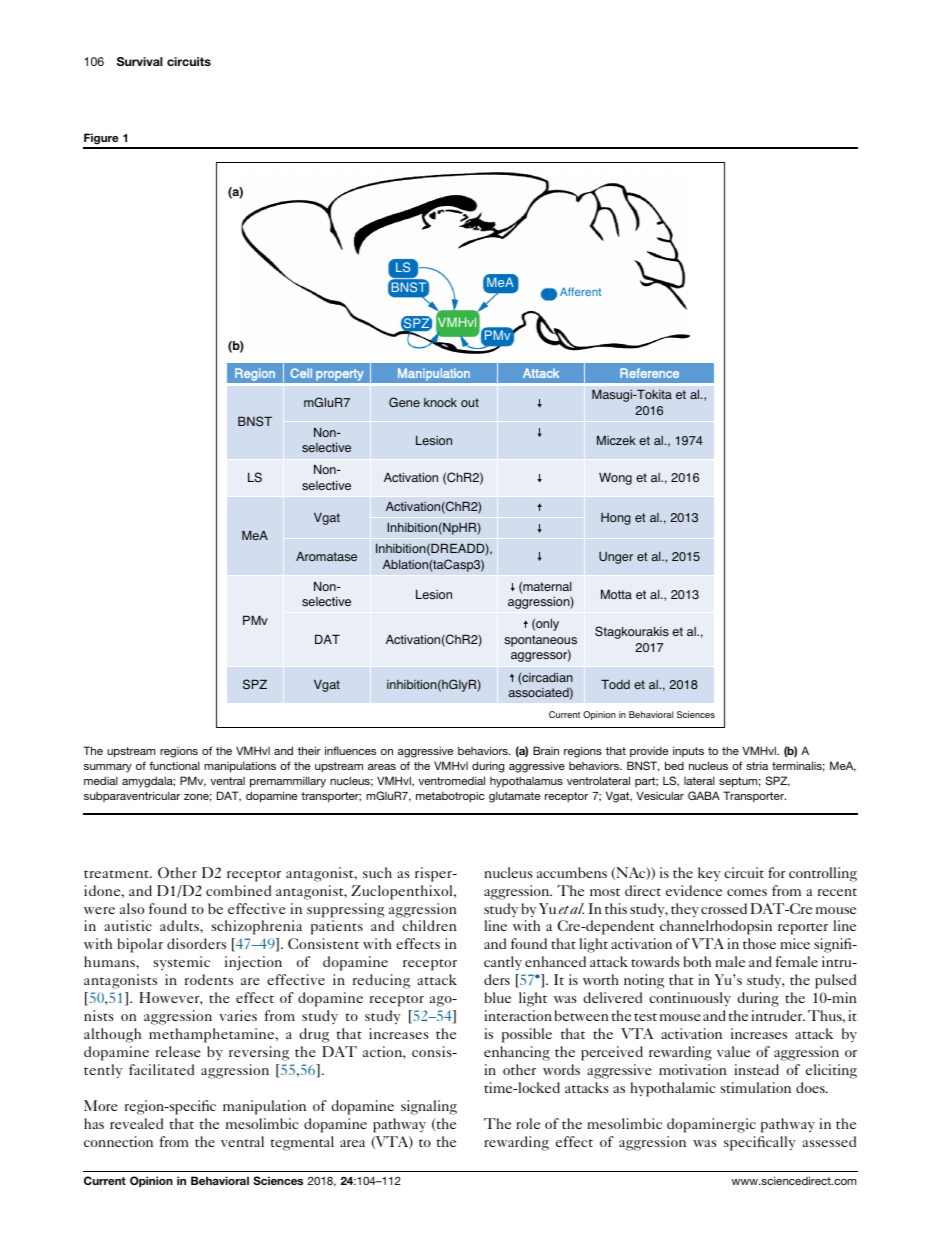  I want to click on Aromatase, so click(326, 557).
